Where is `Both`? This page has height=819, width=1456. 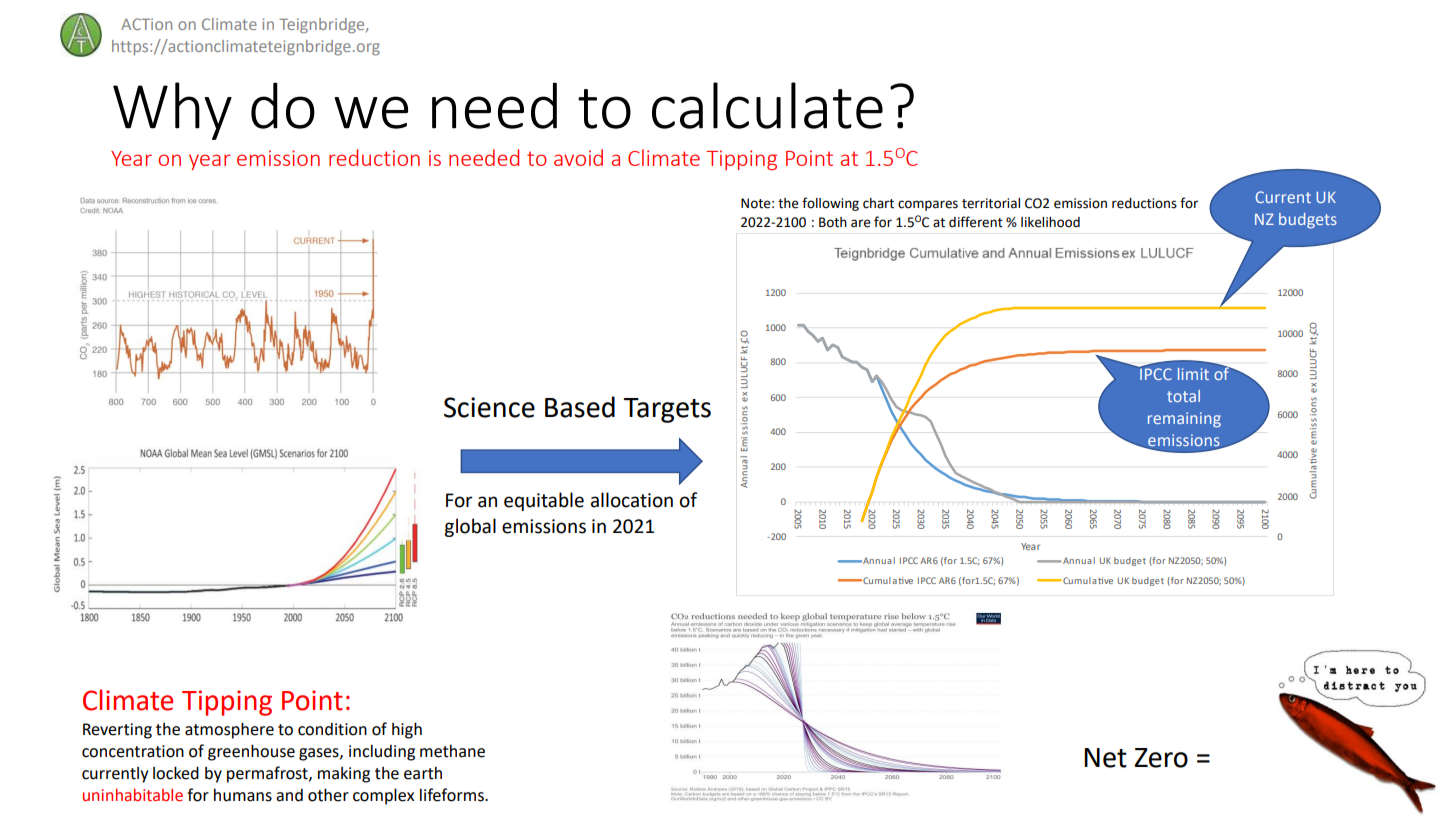 Both is located at coordinates (833, 222).
